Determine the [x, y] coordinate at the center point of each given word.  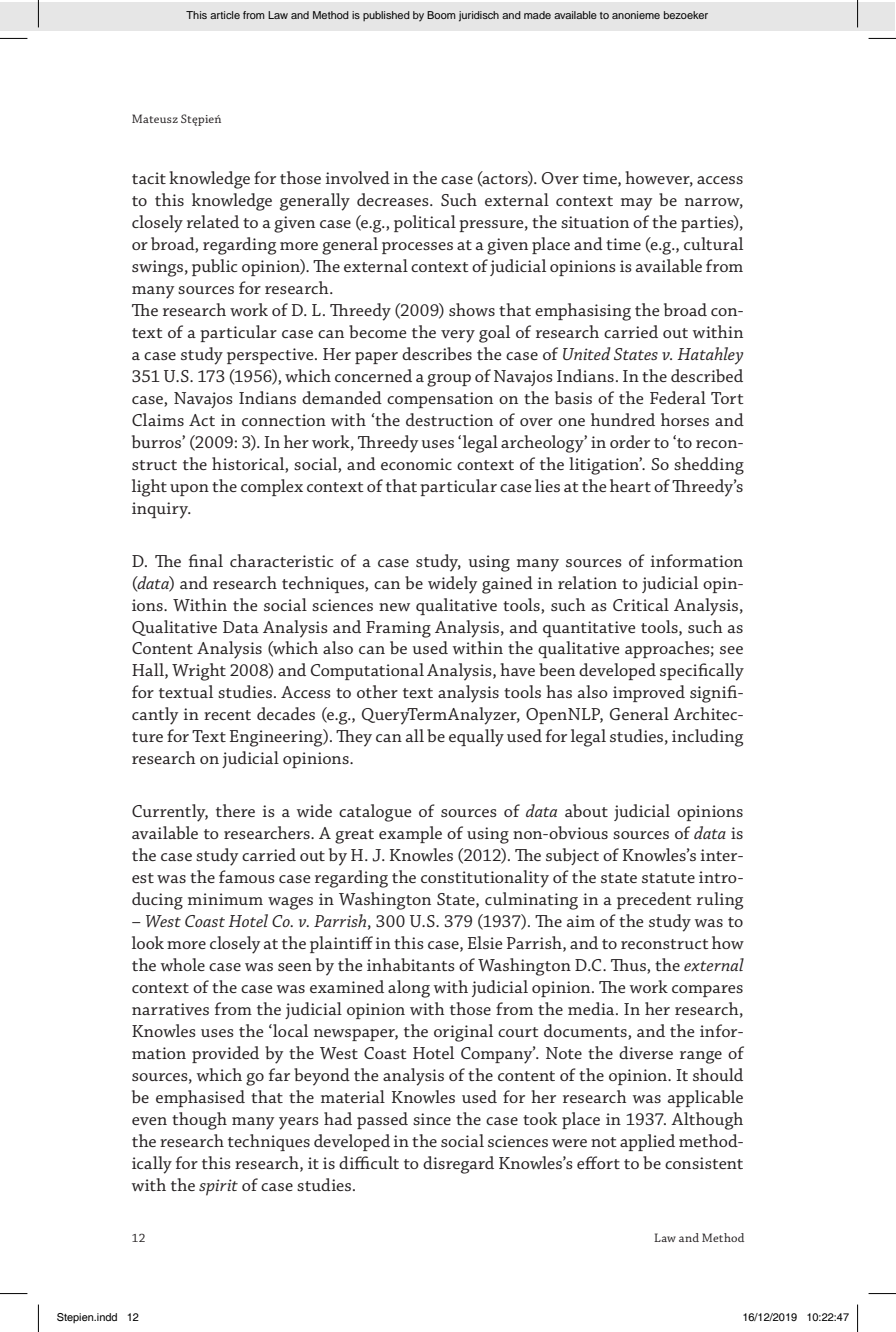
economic [416, 464]
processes [417, 248]
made [537, 15]
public [214, 267]
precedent [654, 900]
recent [227, 715]
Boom [441, 15]
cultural [713, 243]
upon [189, 490]
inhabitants [411, 964]
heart [630, 485]
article [225, 15]
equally [476, 738]
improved [649, 693]
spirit [218, 1187]
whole [183, 964]
